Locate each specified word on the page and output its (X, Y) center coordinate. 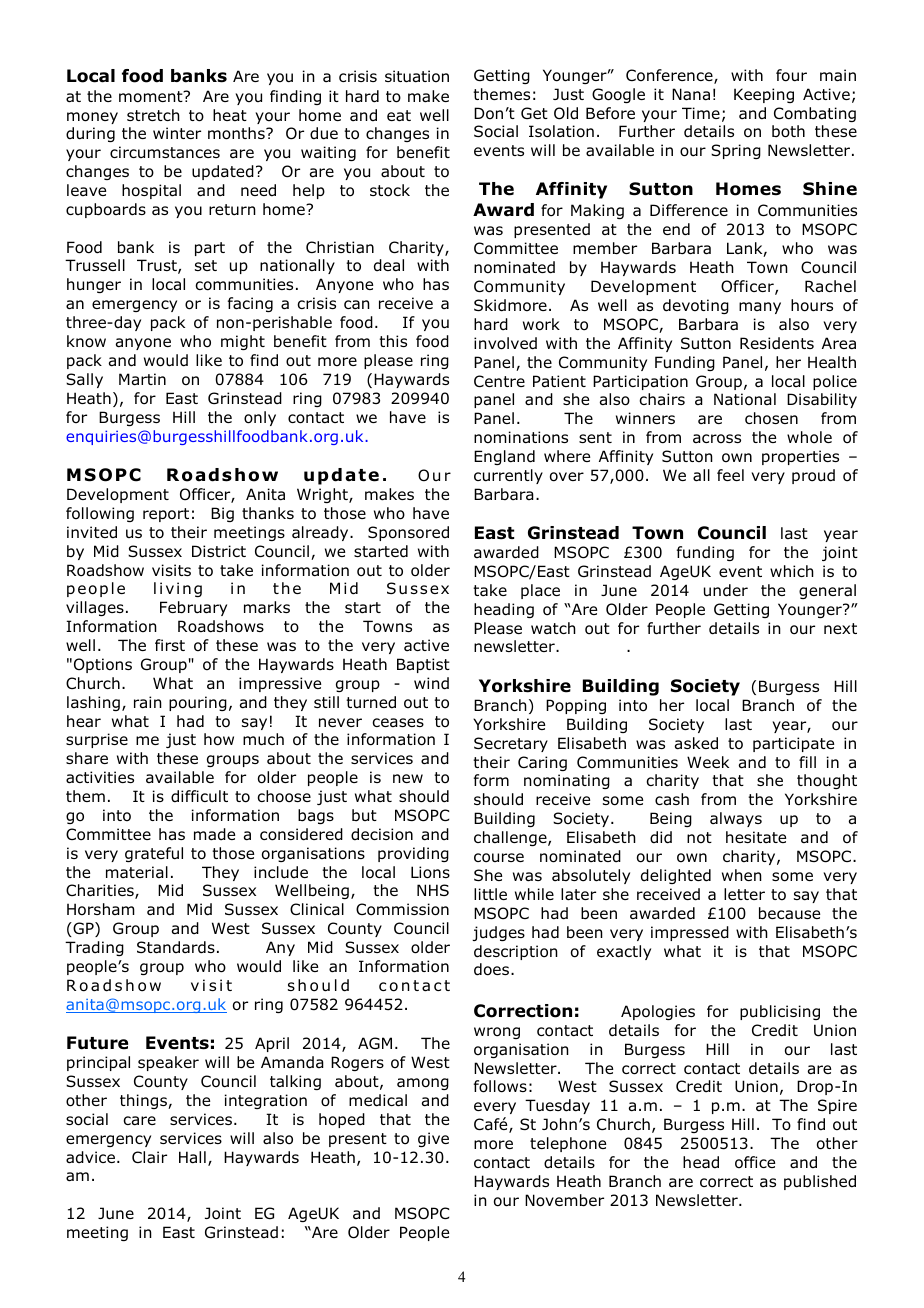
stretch (153, 115)
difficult (199, 796)
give (433, 1139)
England (504, 457)
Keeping (764, 95)
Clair (149, 1157)
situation (417, 76)
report (166, 515)
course (499, 858)
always (736, 819)
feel (730, 475)
